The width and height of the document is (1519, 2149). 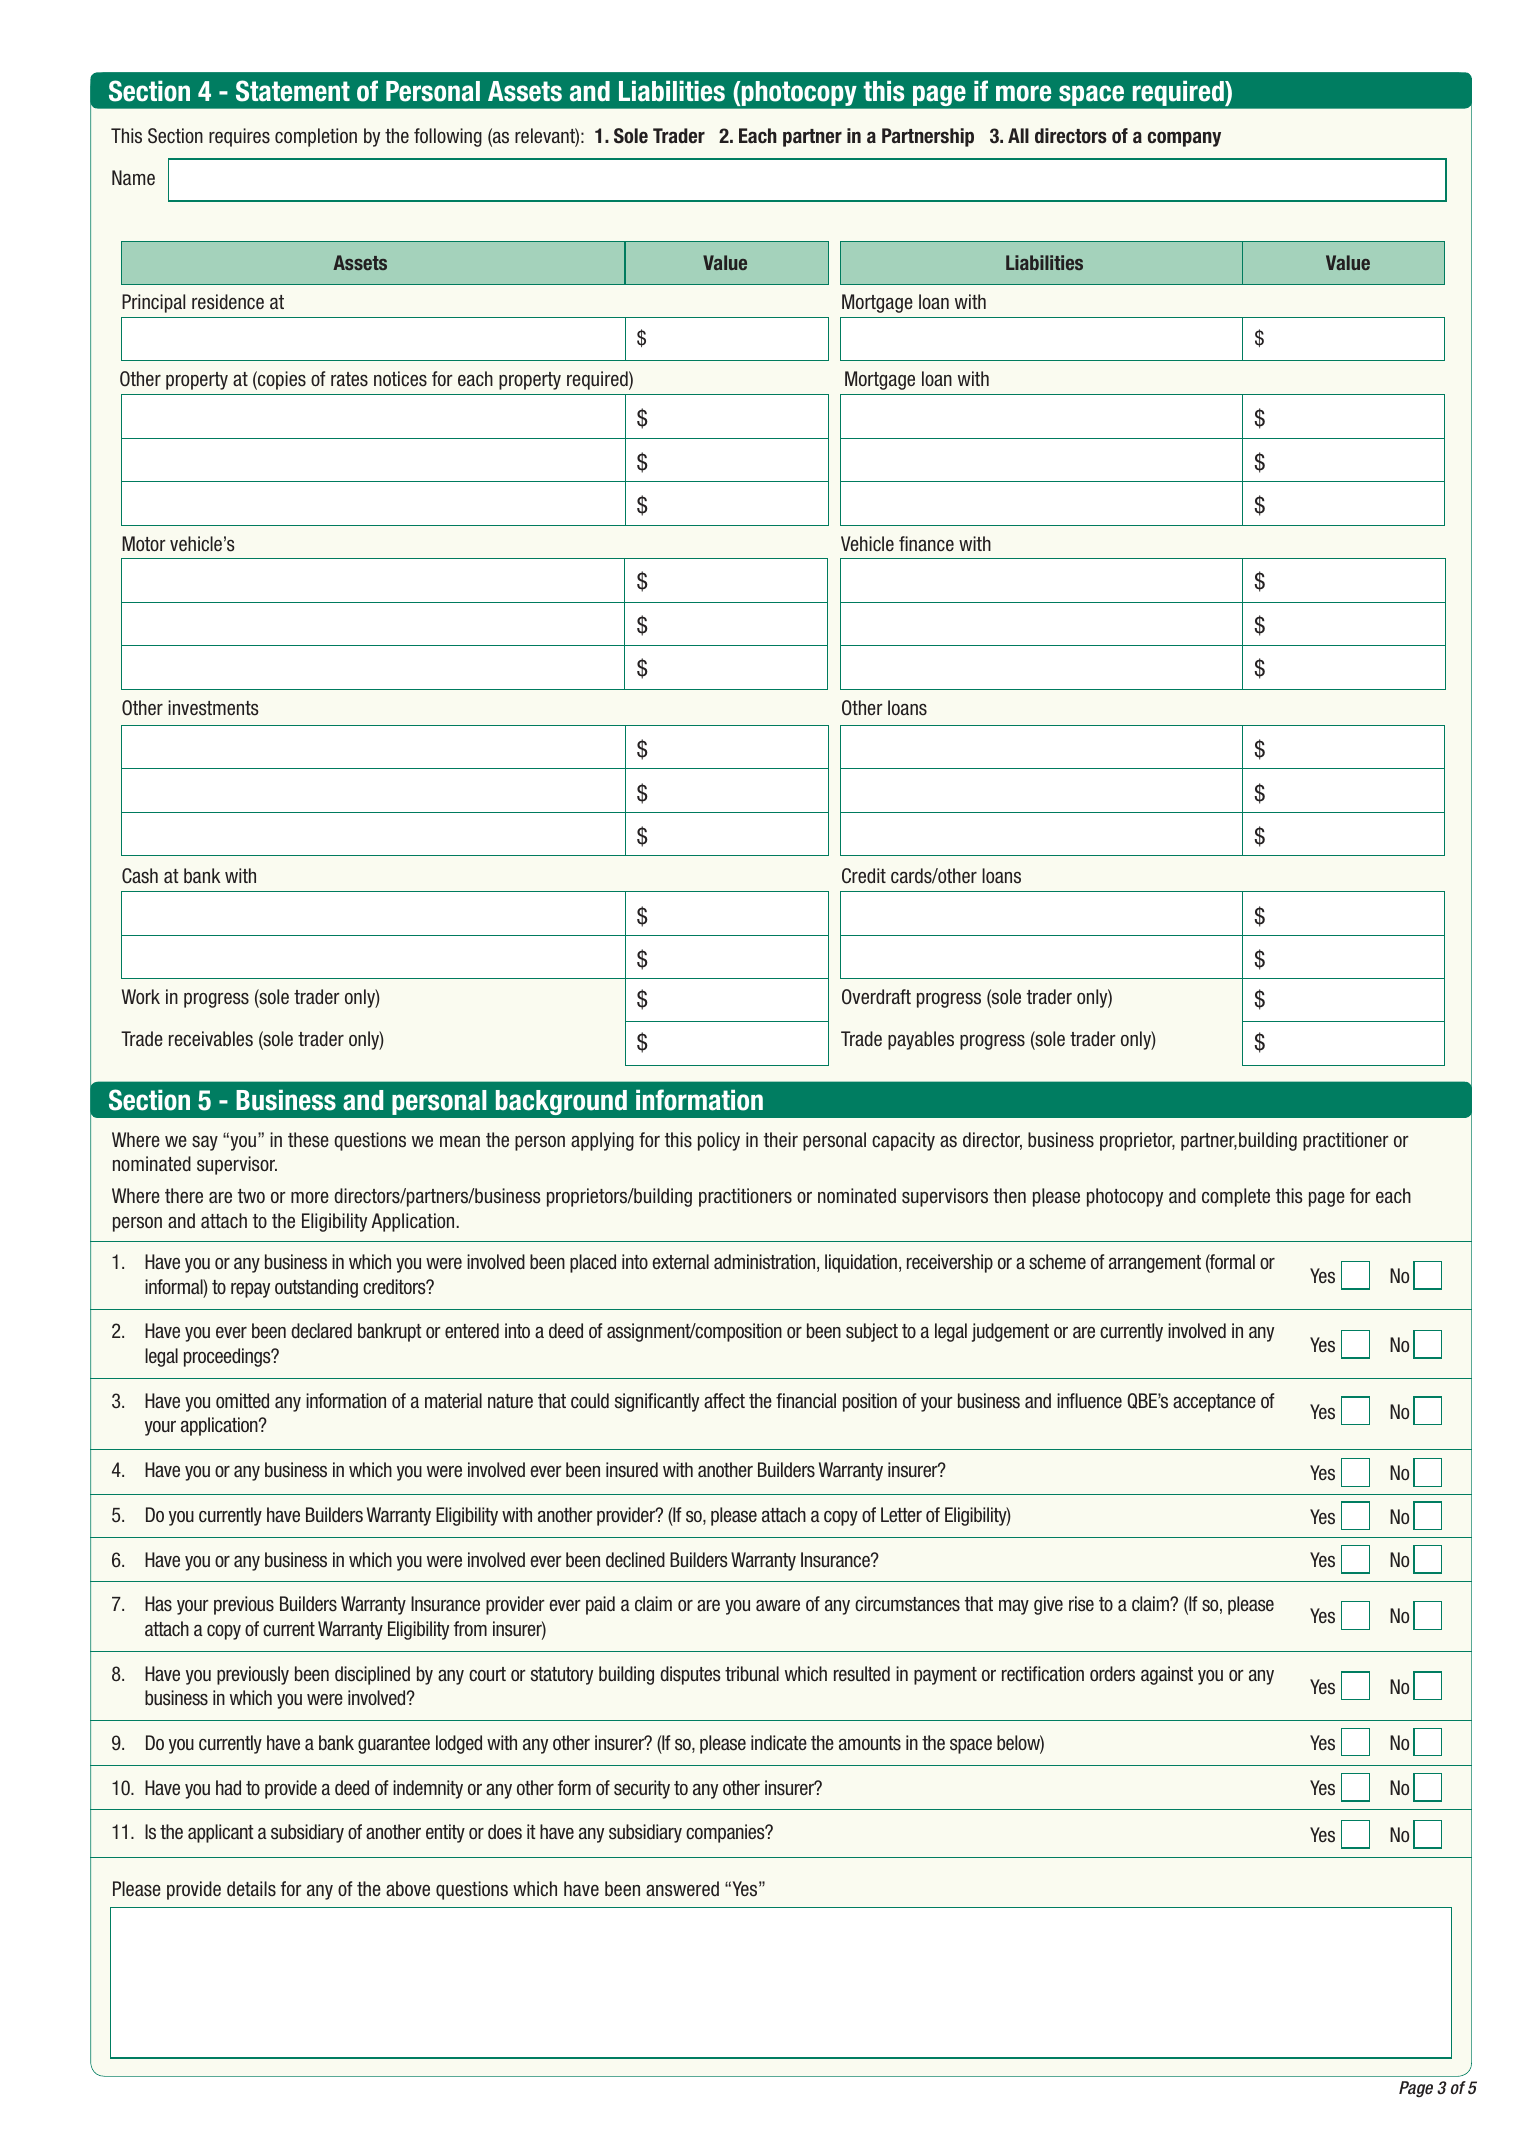 I want to click on policy, so click(x=719, y=1141).
